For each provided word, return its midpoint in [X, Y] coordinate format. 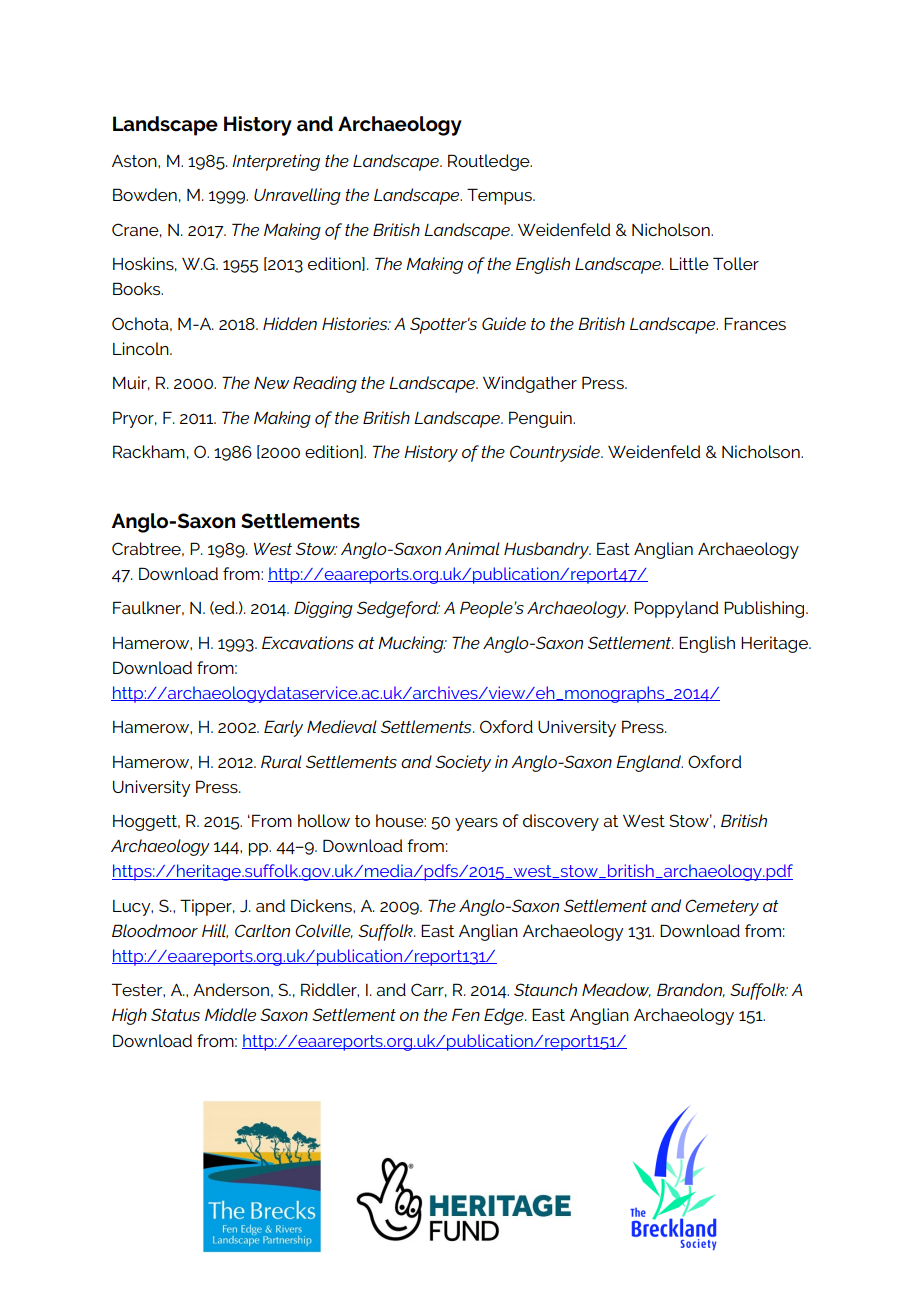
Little [689, 263]
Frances [755, 323]
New [271, 383]
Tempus [500, 196]
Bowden [145, 194]
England [649, 763]
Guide [504, 323]
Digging [323, 609]
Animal [472, 548]
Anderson [231, 989]
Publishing [765, 609]
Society [463, 763]
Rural [281, 761]
